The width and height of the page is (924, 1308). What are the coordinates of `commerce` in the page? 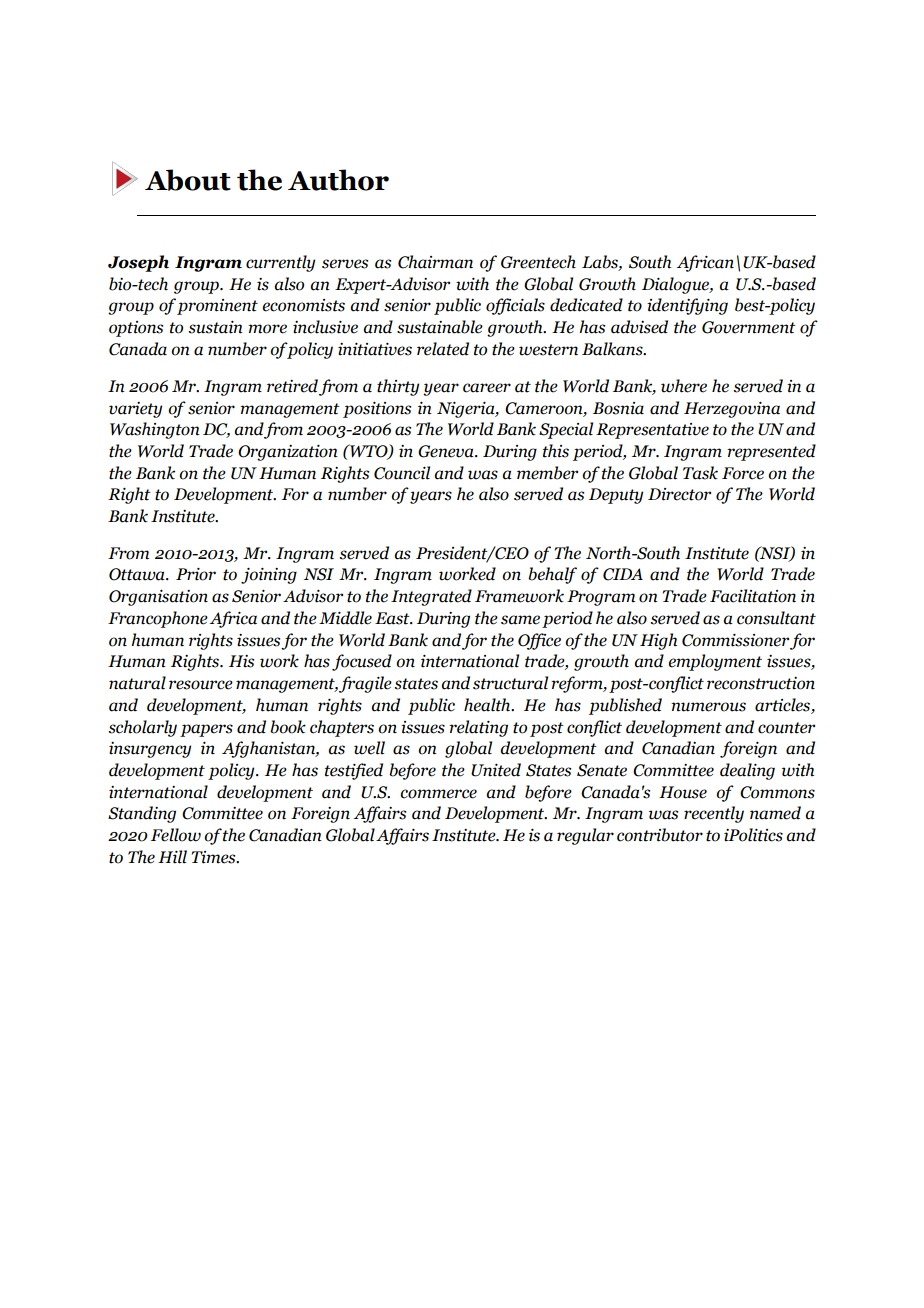 It's located at (438, 794).
